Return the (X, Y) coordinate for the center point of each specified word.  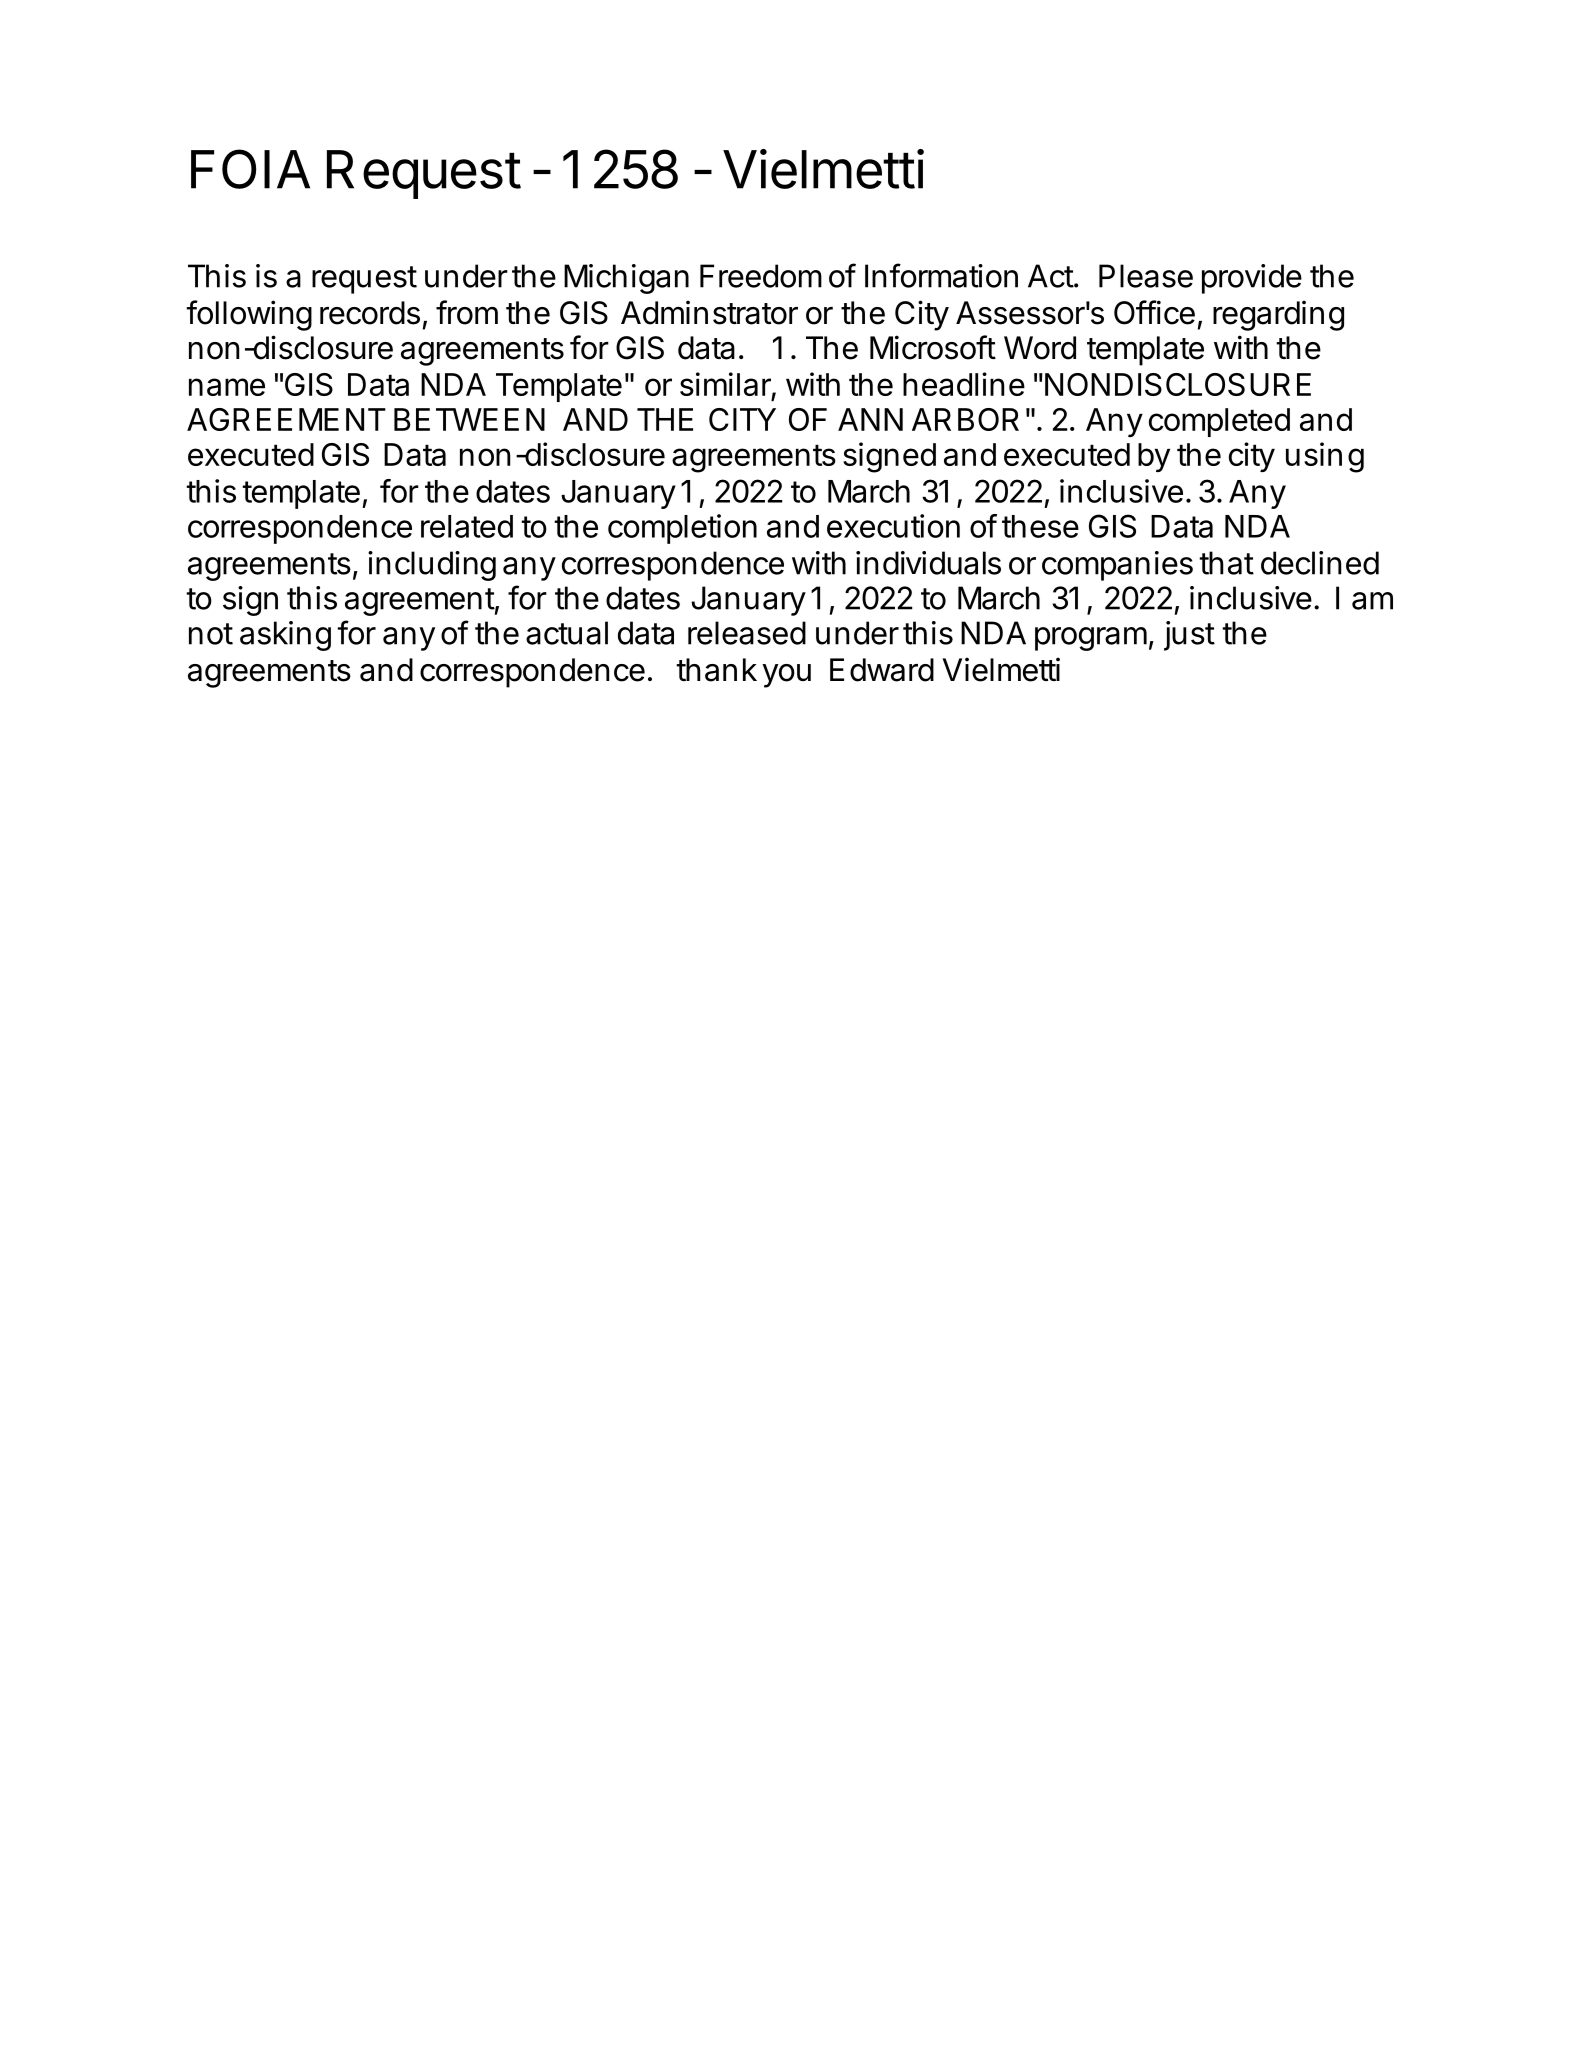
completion (682, 529)
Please (1146, 276)
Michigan (626, 279)
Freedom (761, 276)
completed (1219, 422)
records (370, 313)
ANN (870, 419)
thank (716, 670)
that (1226, 563)
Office (1154, 312)
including (432, 566)
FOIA (250, 169)
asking (285, 636)
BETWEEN (469, 419)
